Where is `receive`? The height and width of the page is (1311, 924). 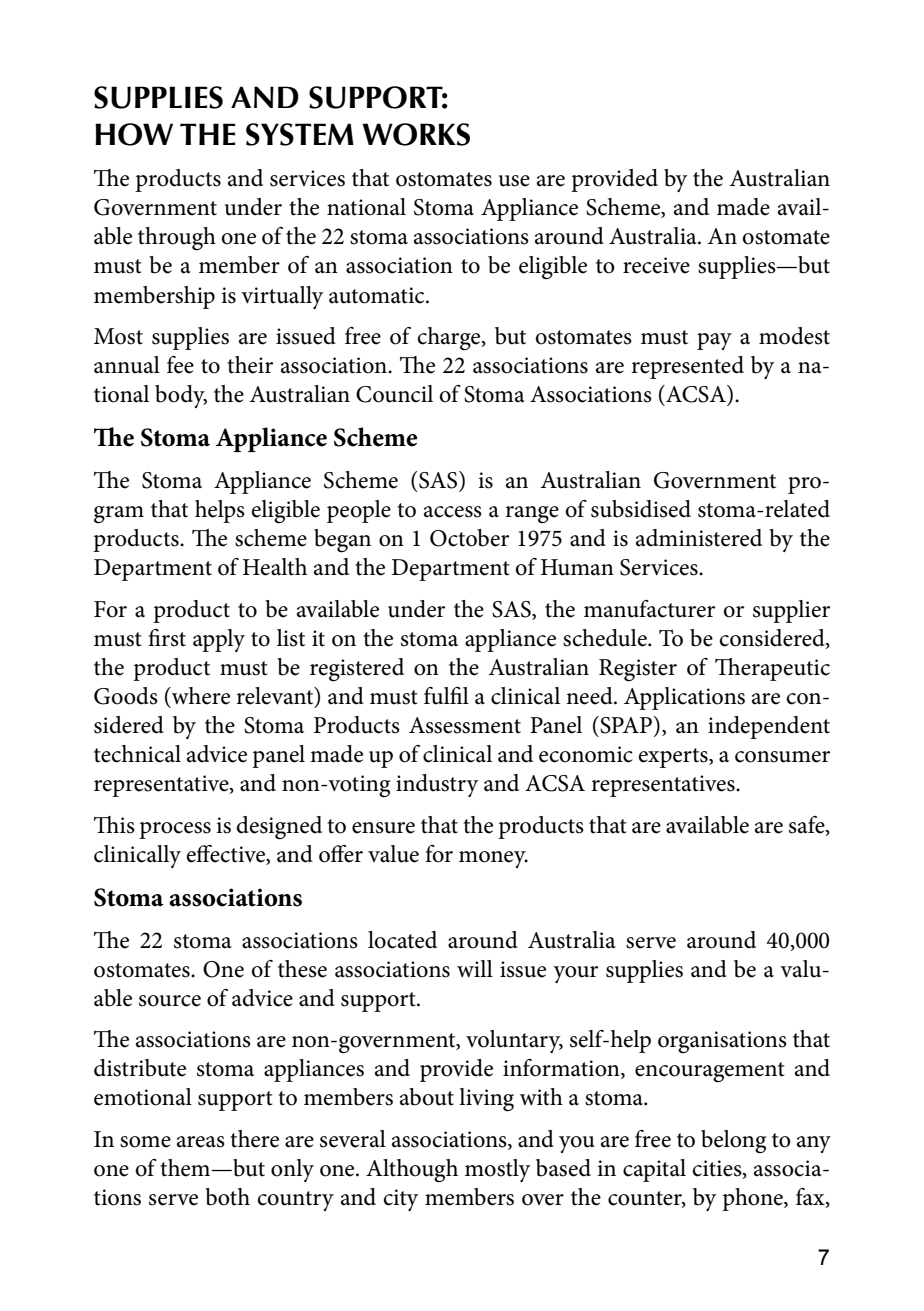
receive is located at coordinates (656, 265).
